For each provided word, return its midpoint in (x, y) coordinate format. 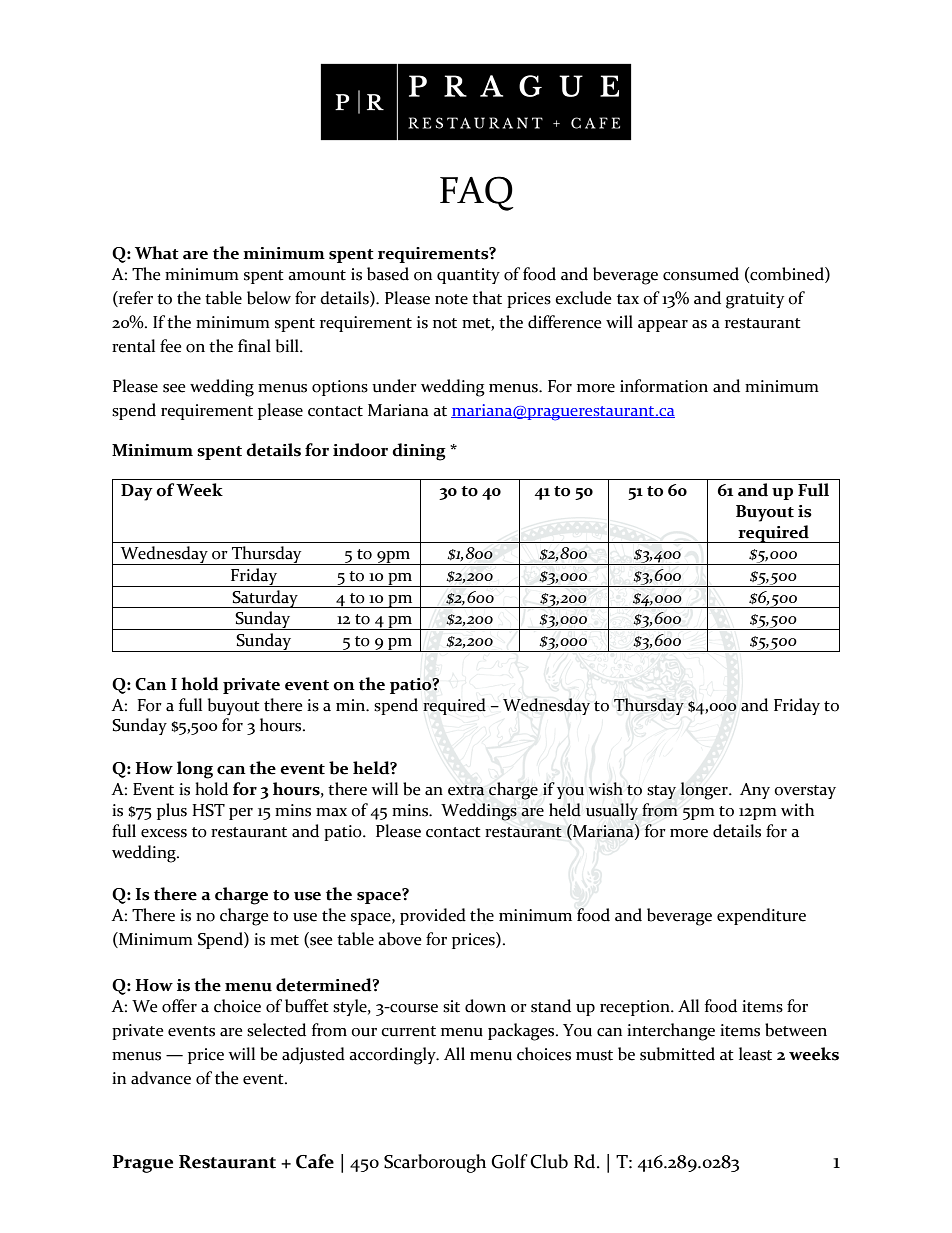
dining (419, 452)
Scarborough (435, 1163)
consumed (701, 274)
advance (161, 1078)
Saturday (265, 599)
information (664, 386)
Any (755, 791)
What (157, 253)
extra (466, 790)
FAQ (476, 193)
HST (208, 810)
